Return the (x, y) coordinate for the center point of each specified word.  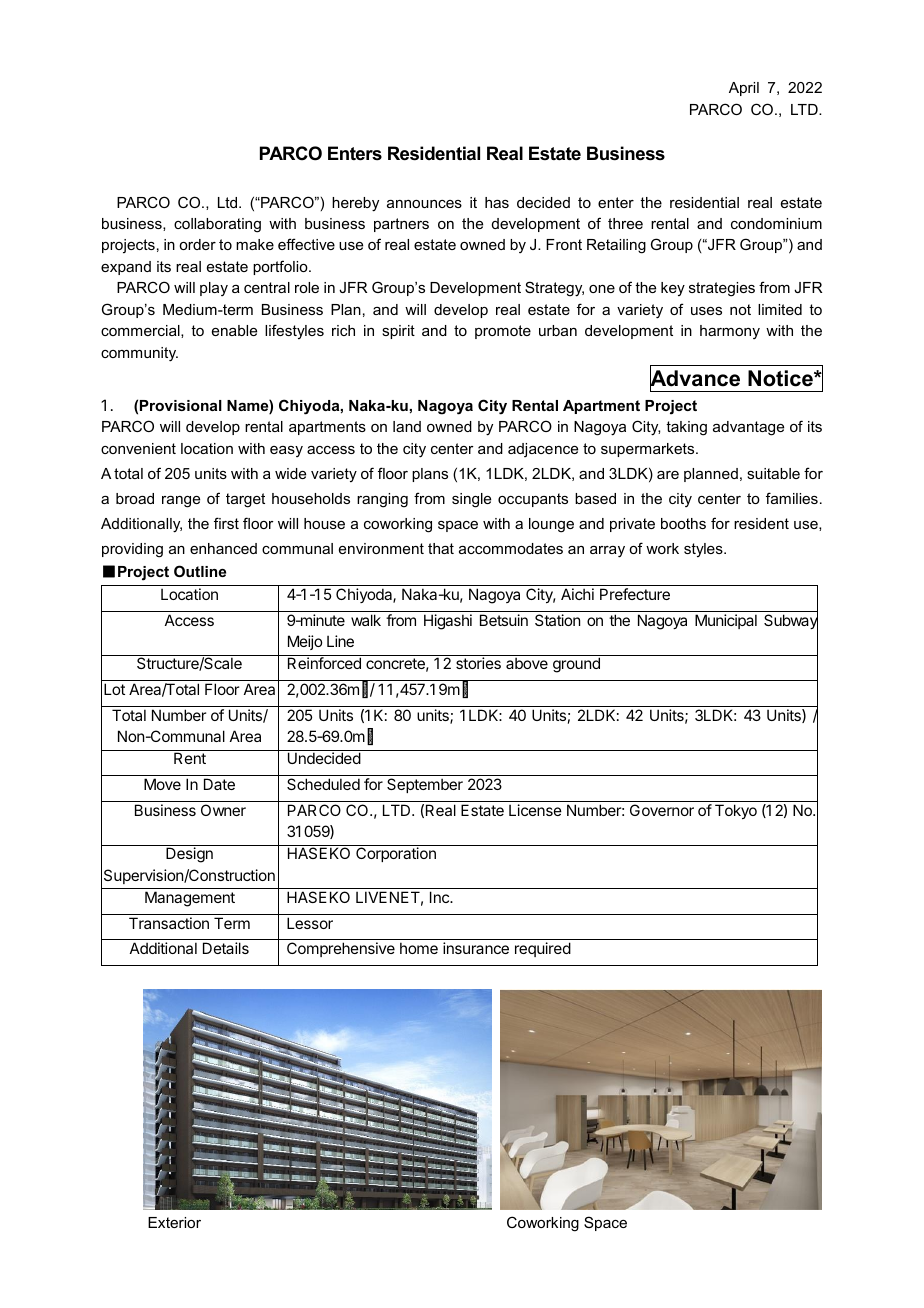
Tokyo (736, 811)
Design (189, 855)
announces (424, 204)
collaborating (217, 225)
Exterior (174, 1222)
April (744, 89)
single (471, 500)
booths (683, 523)
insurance (476, 948)
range (181, 502)
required (543, 949)
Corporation (396, 854)
